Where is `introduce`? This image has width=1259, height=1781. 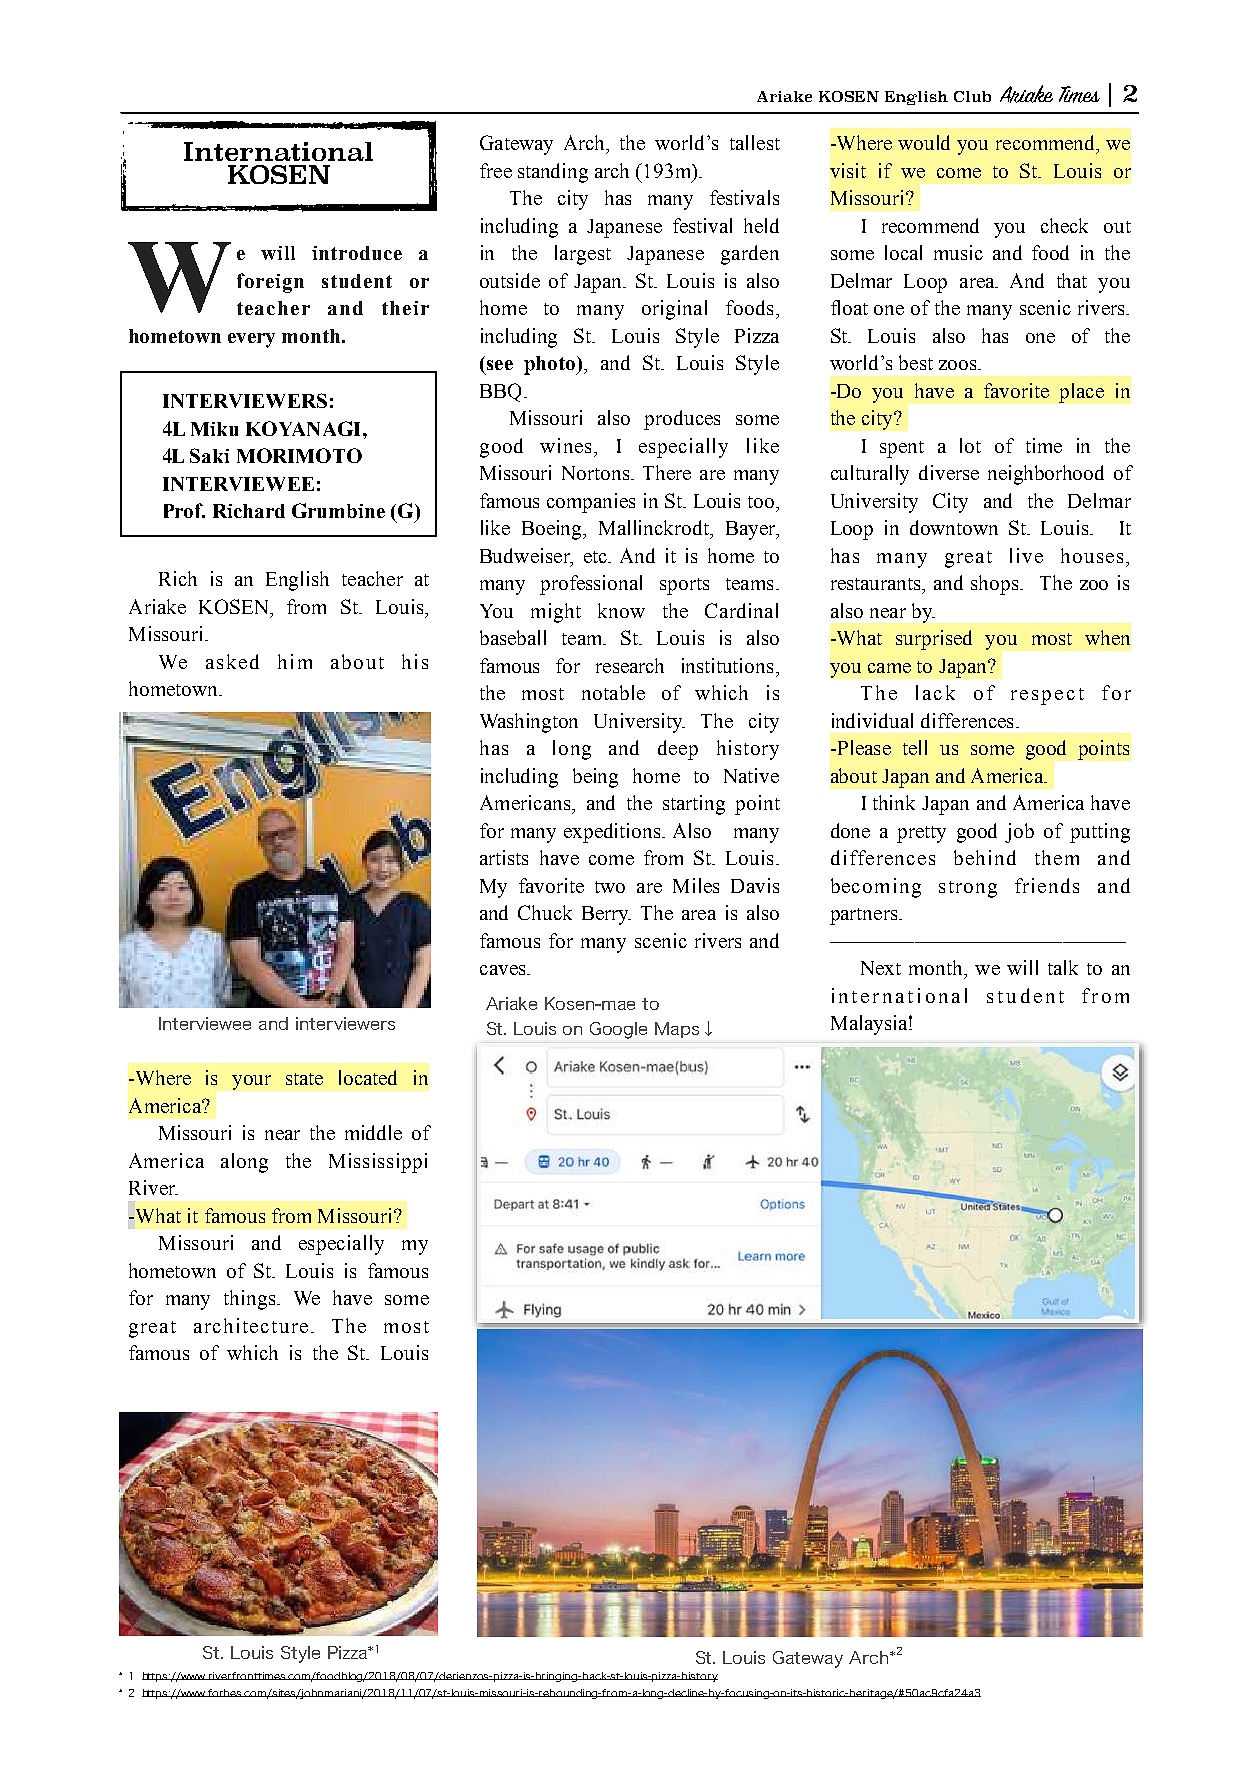
introduce is located at coordinates (357, 253).
